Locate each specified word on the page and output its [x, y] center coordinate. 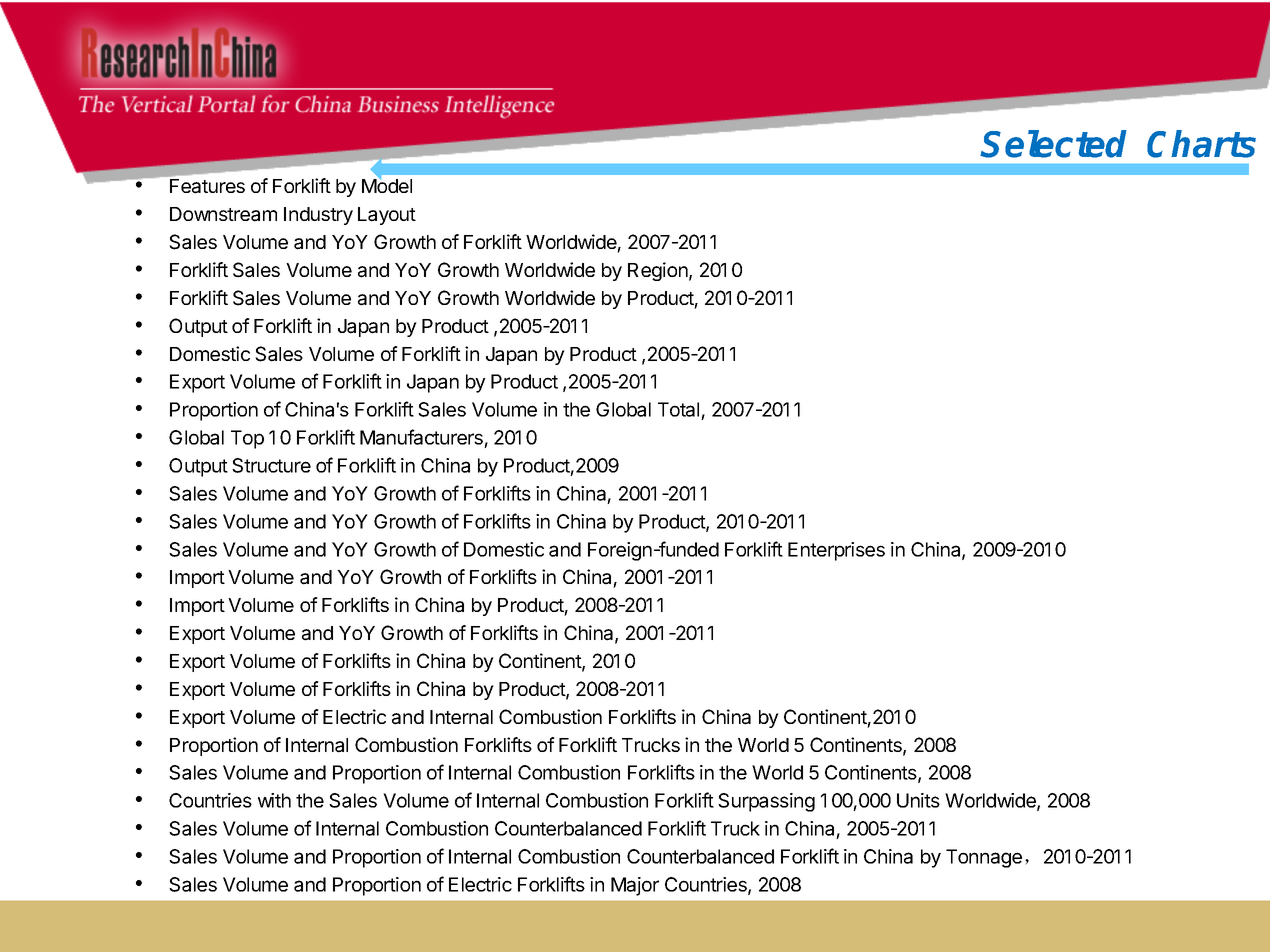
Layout [387, 216]
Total [680, 411]
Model [387, 185]
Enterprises [836, 551]
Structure [271, 465]
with [274, 800]
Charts [1201, 144]
